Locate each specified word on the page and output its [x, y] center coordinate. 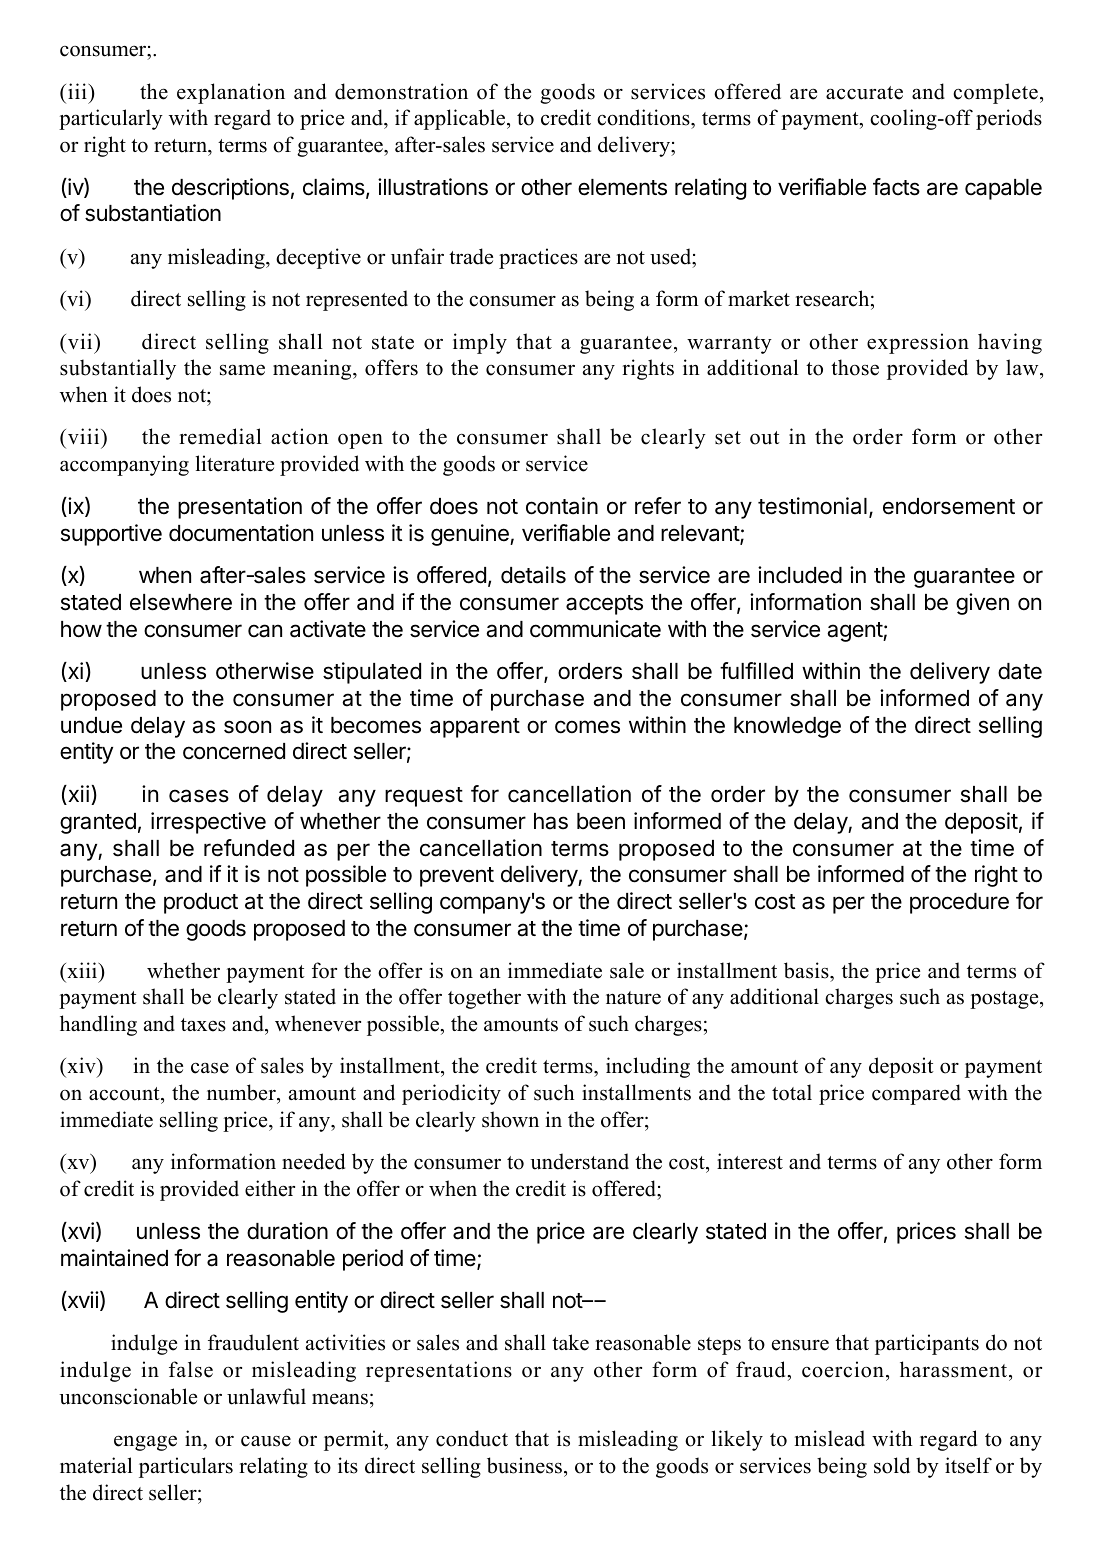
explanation [231, 93]
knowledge [787, 727]
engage [145, 1443]
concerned [234, 751]
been [601, 821]
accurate [864, 93]
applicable [461, 119]
